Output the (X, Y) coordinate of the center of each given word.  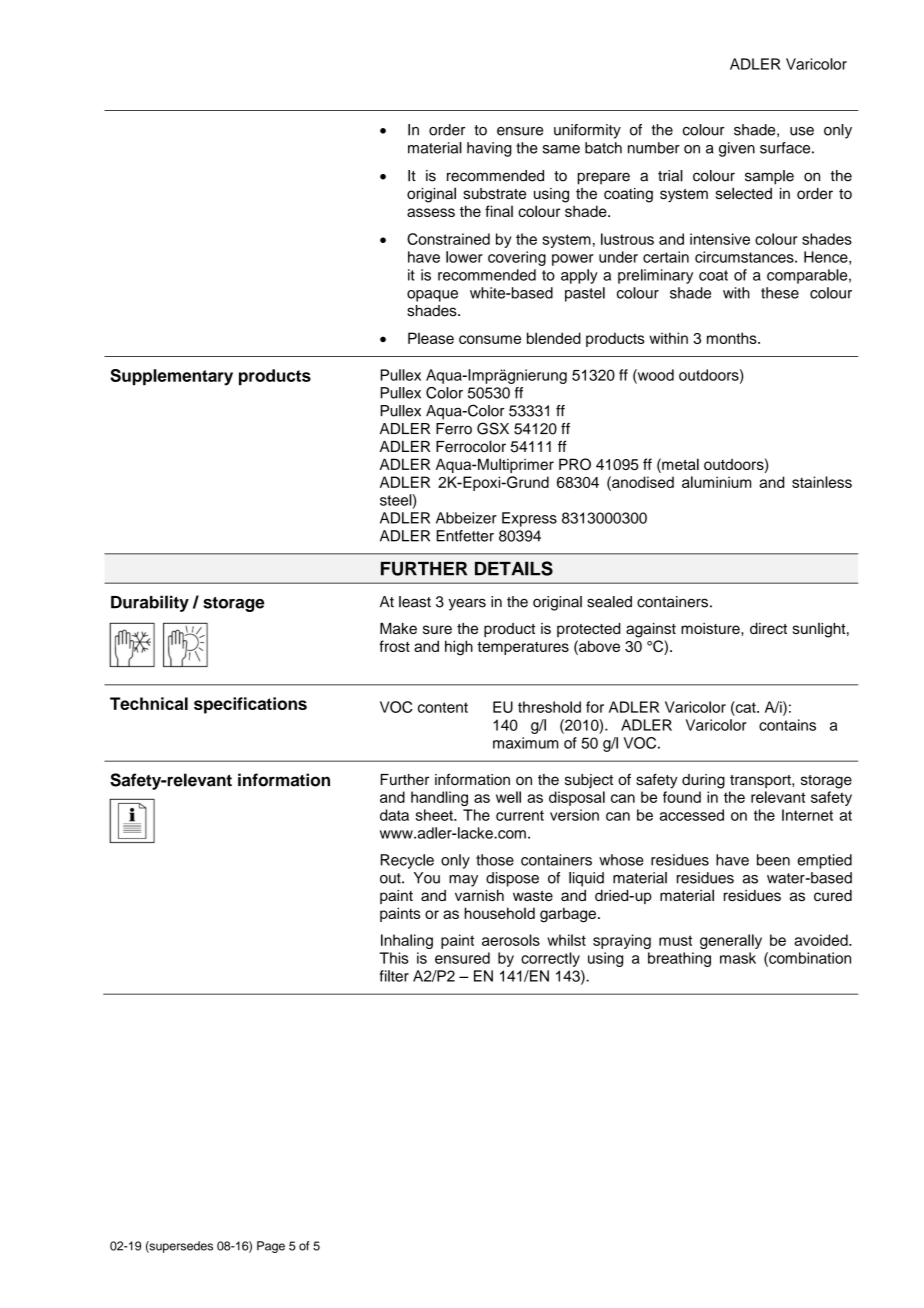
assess (431, 212)
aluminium (716, 482)
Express (529, 519)
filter (394, 976)
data (394, 815)
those (495, 860)
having (489, 149)
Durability (150, 603)
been (773, 860)
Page (271, 1247)
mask (738, 958)
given (737, 149)
